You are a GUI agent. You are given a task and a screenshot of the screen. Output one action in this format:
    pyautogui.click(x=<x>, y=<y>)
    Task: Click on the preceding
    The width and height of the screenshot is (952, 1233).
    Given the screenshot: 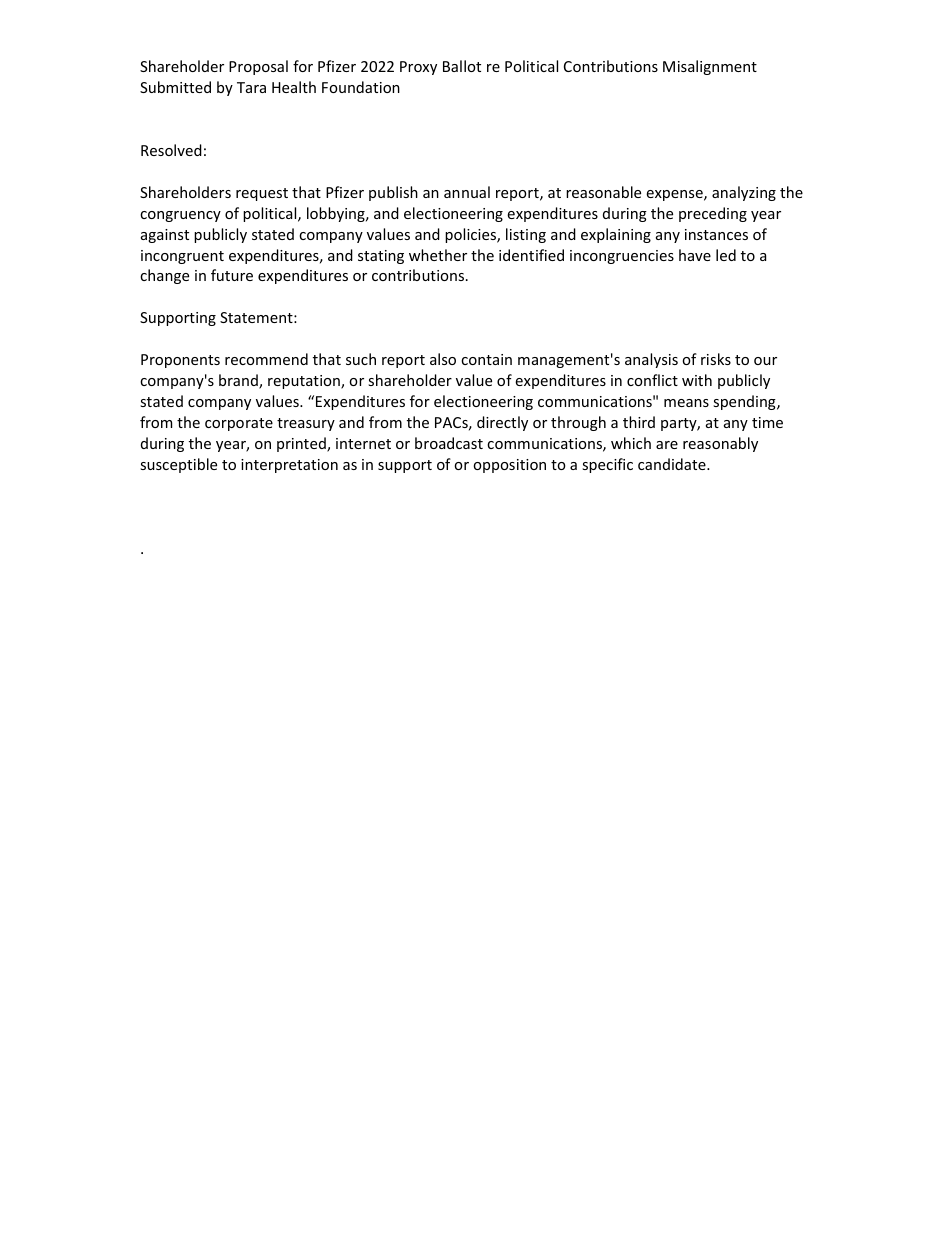 What is the action you would take?
    pyautogui.click(x=713, y=214)
